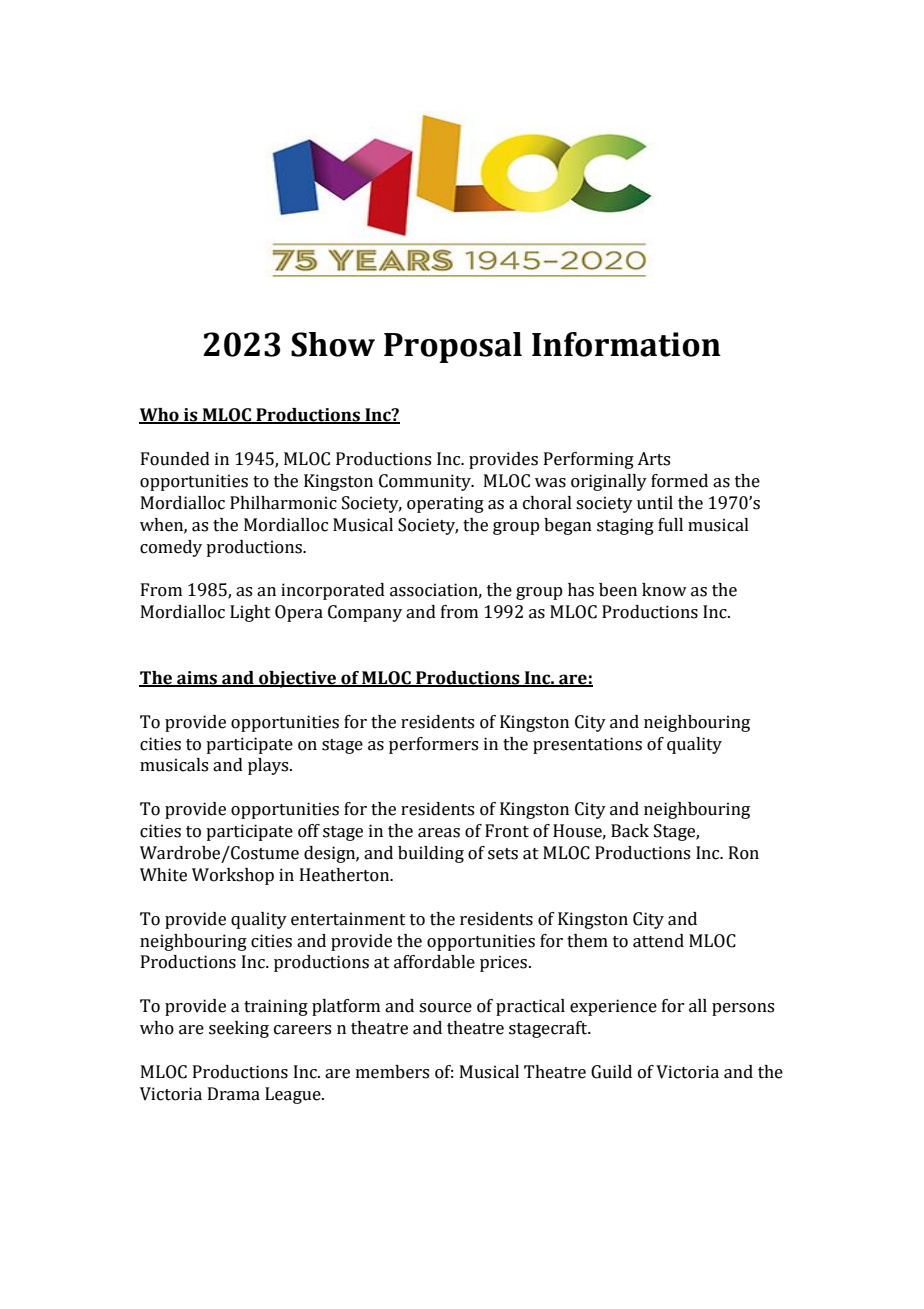  I want to click on Show, so click(333, 344).
